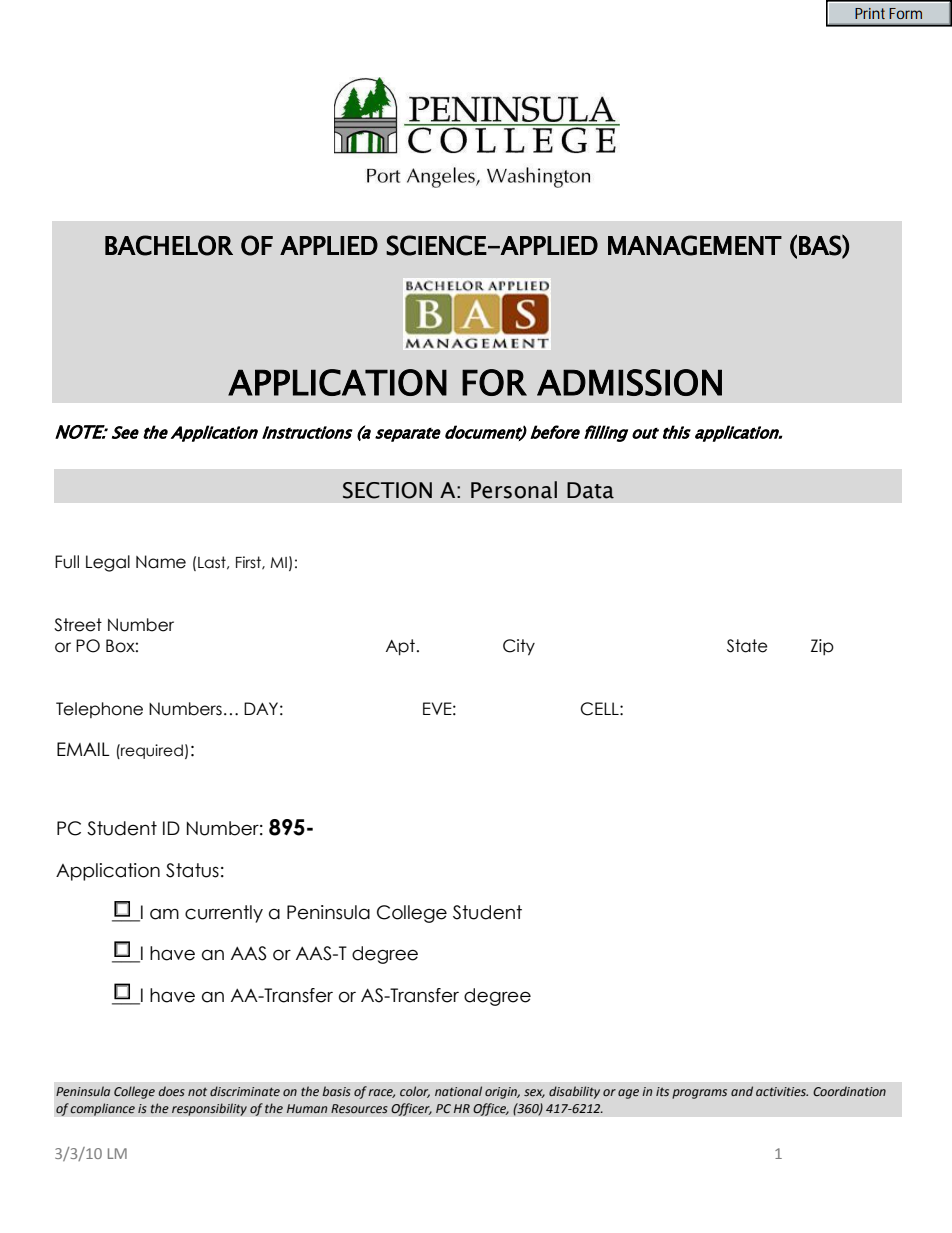 This document has height=1233, width=952. What do you see at coordinates (458, 1091) in the document?
I see `national` at bounding box center [458, 1091].
